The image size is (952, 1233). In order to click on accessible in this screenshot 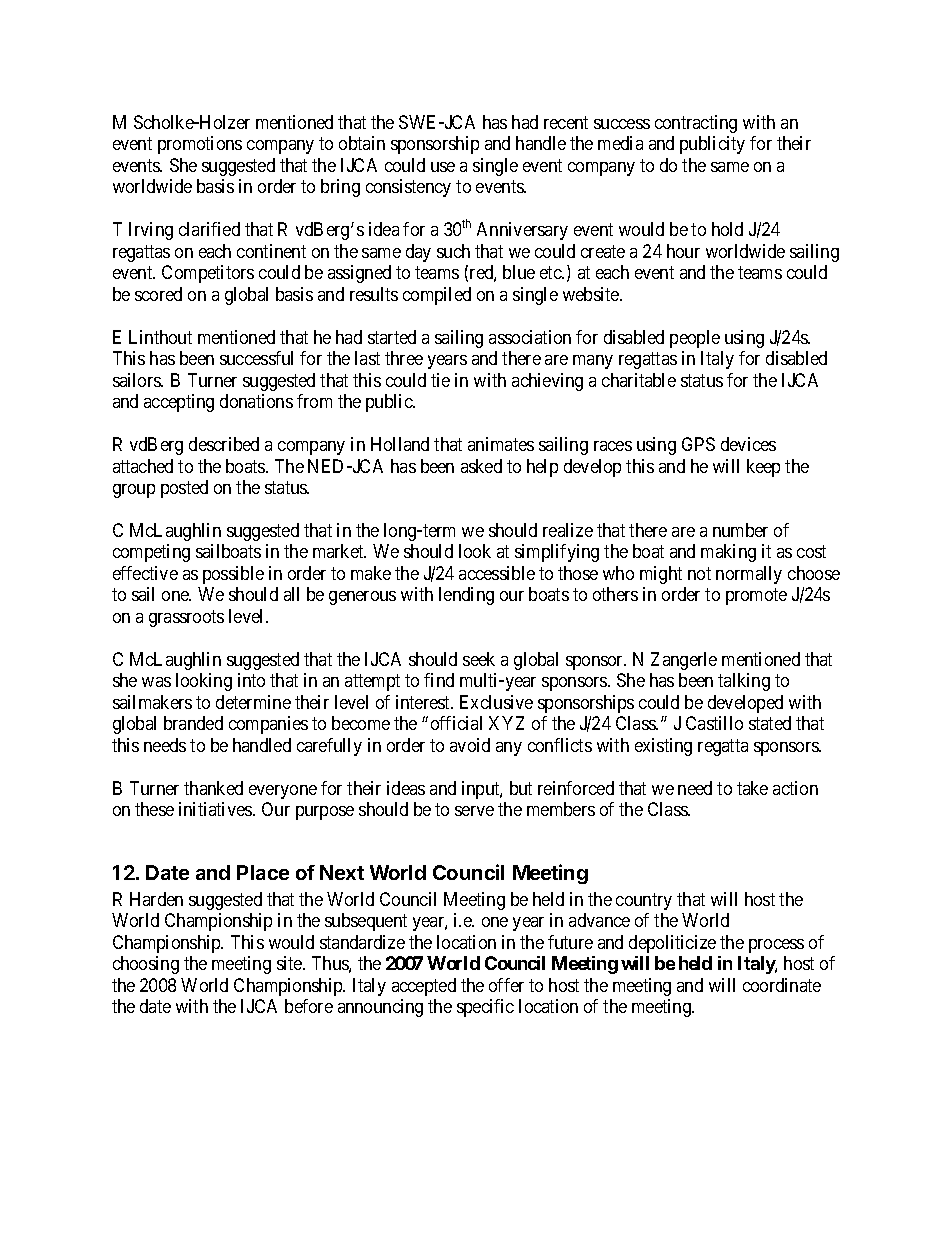, I will do `click(497, 573)`.
